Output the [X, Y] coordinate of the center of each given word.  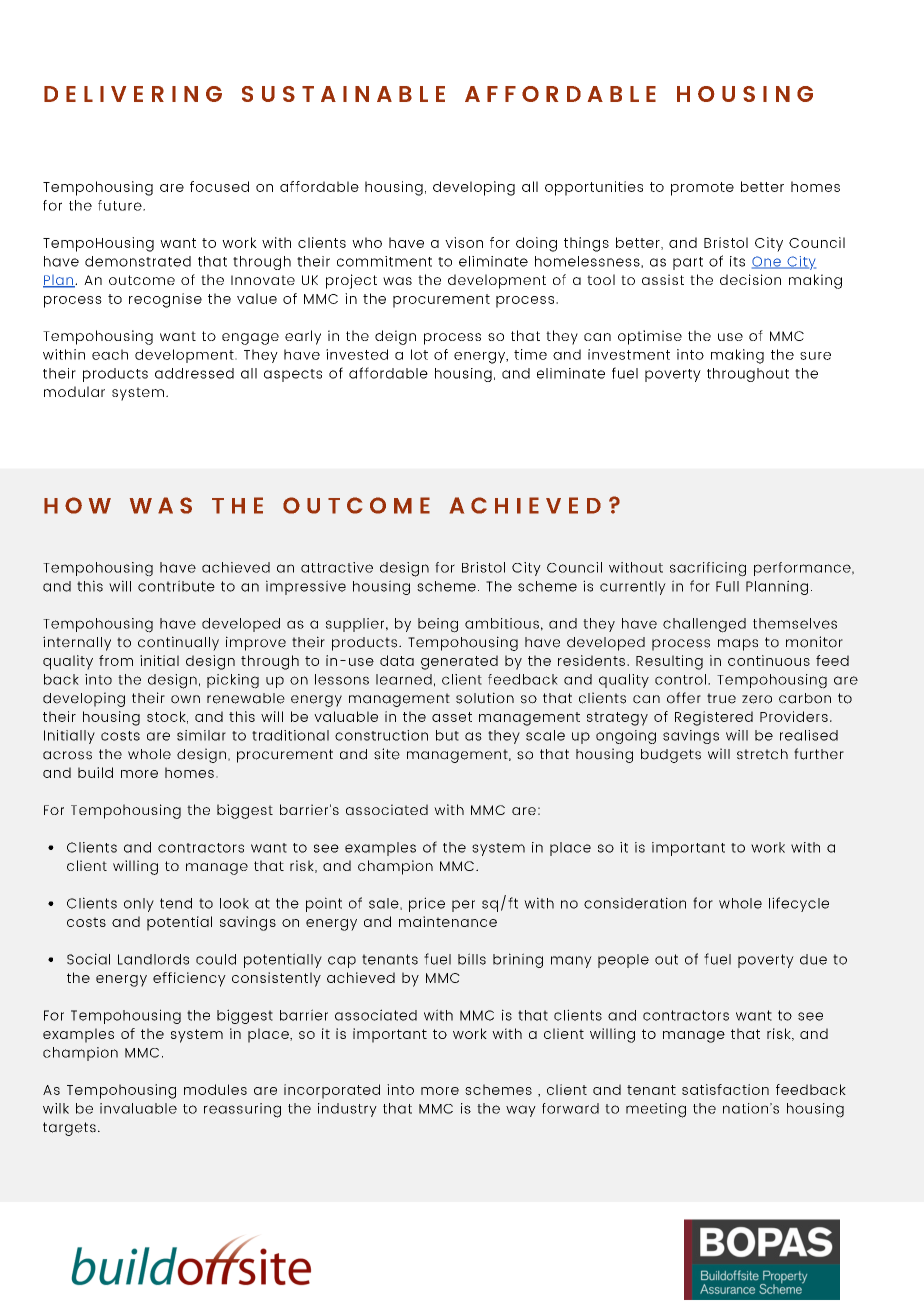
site [387, 754]
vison [464, 242]
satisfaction [725, 1089]
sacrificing [708, 569]
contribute [176, 586]
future [121, 205]
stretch [762, 754]
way [521, 1111]
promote [702, 189]
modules [215, 1089]
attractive [337, 567]
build [95, 772]
